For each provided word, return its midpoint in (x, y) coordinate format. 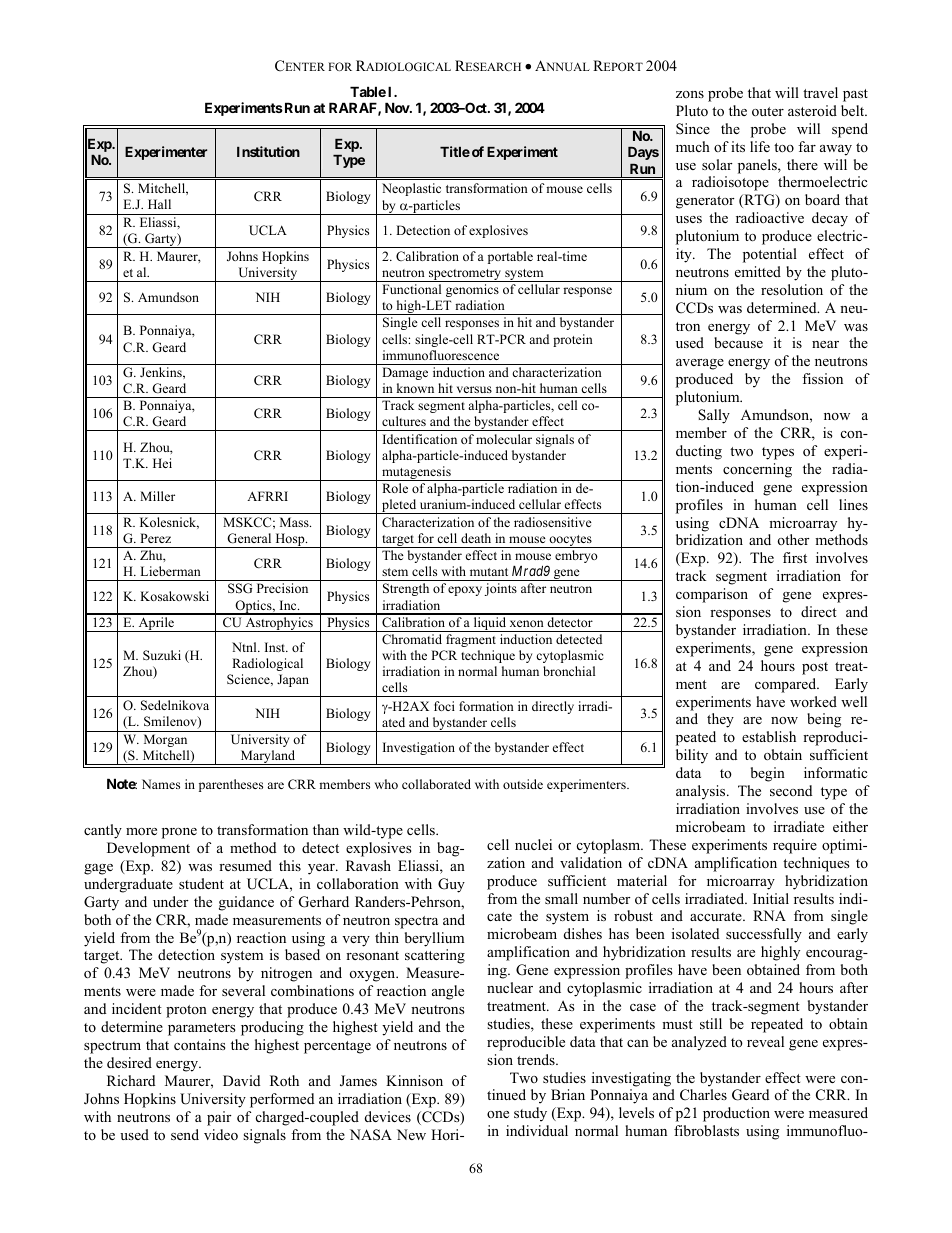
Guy (451, 885)
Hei (162, 463)
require (795, 846)
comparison (712, 595)
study (530, 1114)
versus (474, 389)
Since (693, 129)
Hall (159, 204)
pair (219, 1118)
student (201, 883)
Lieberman (170, 571)
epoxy (465, 591)
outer (768, 111)
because (738, 342)
